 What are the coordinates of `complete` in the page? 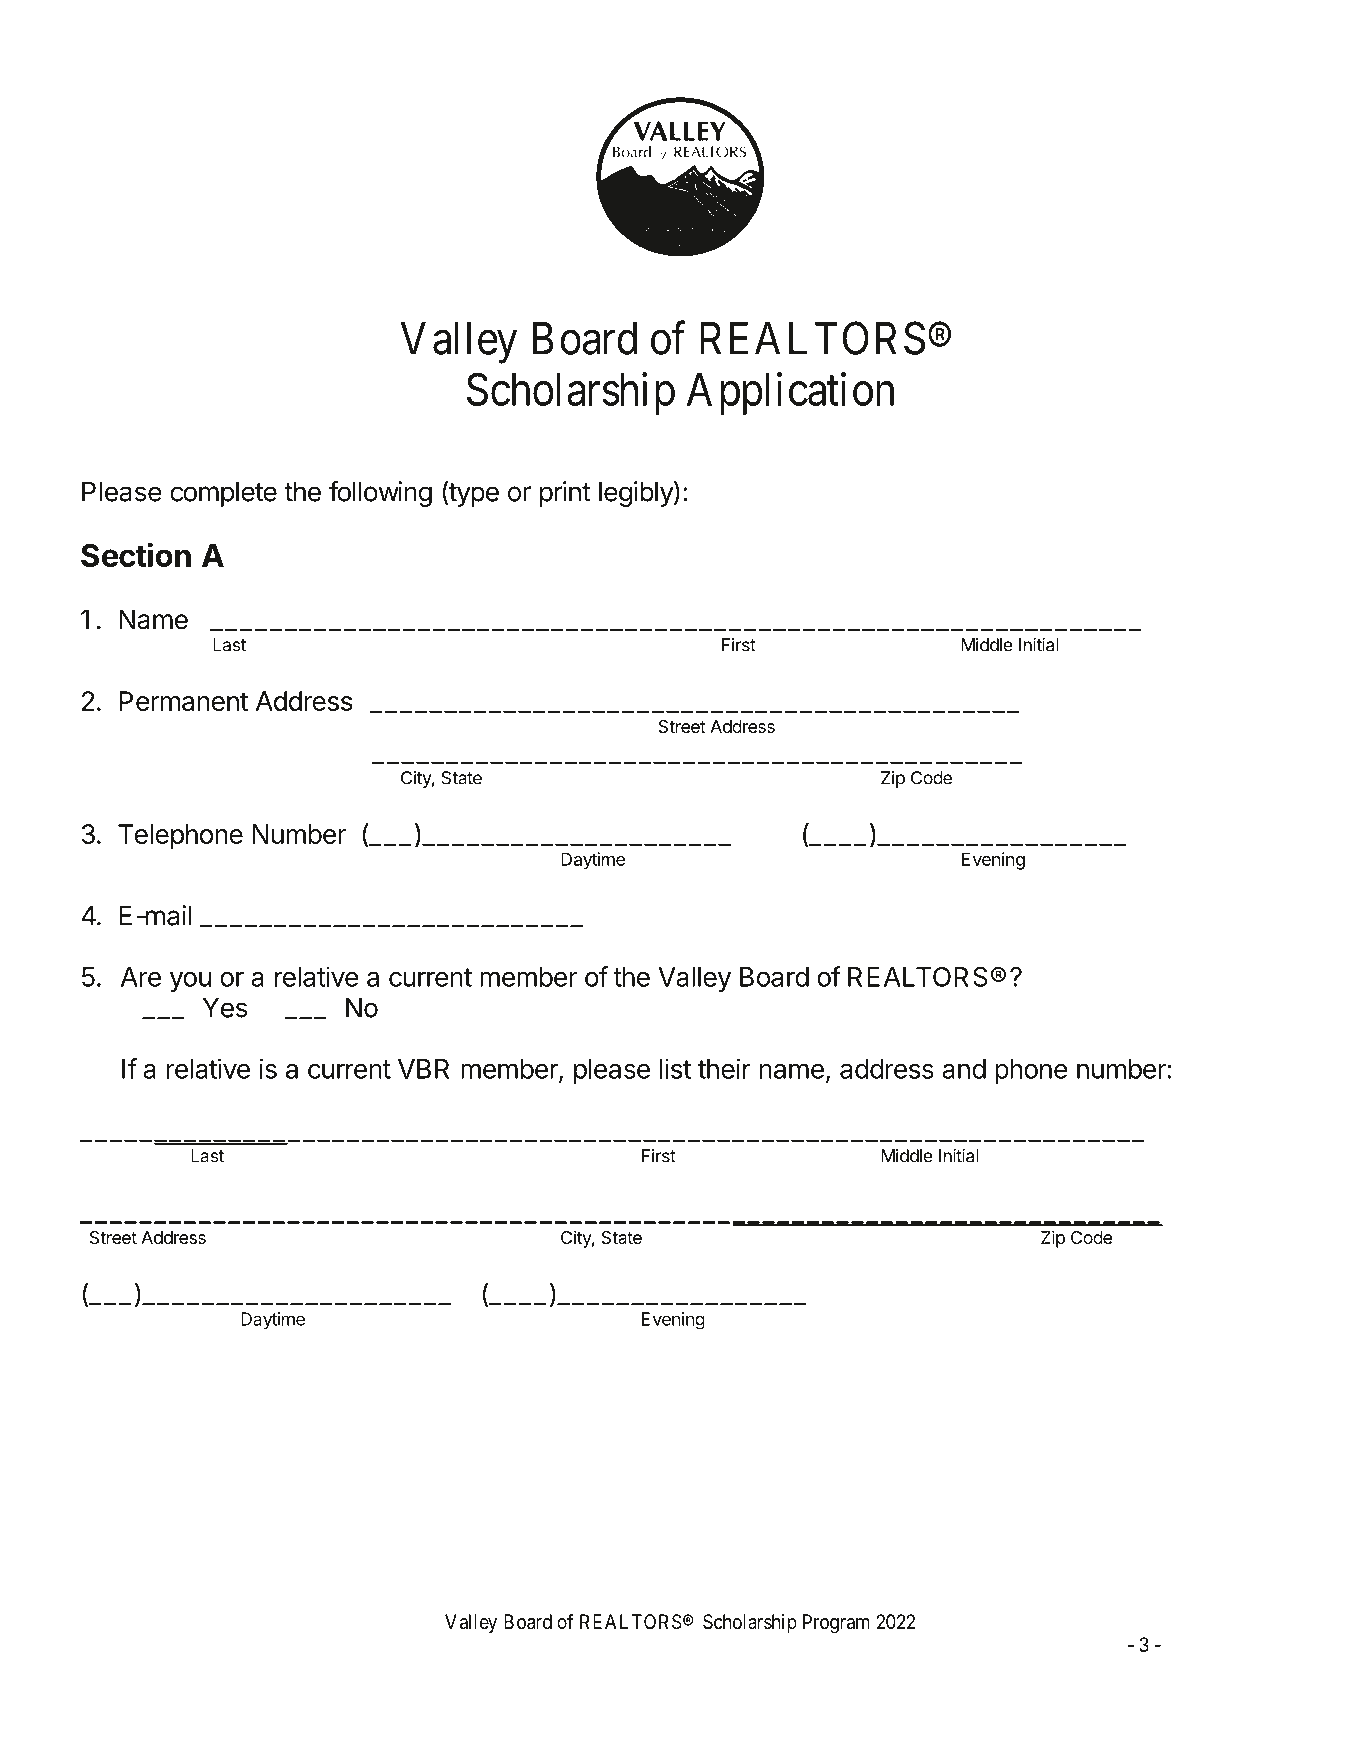 It's located at (223, 494).
